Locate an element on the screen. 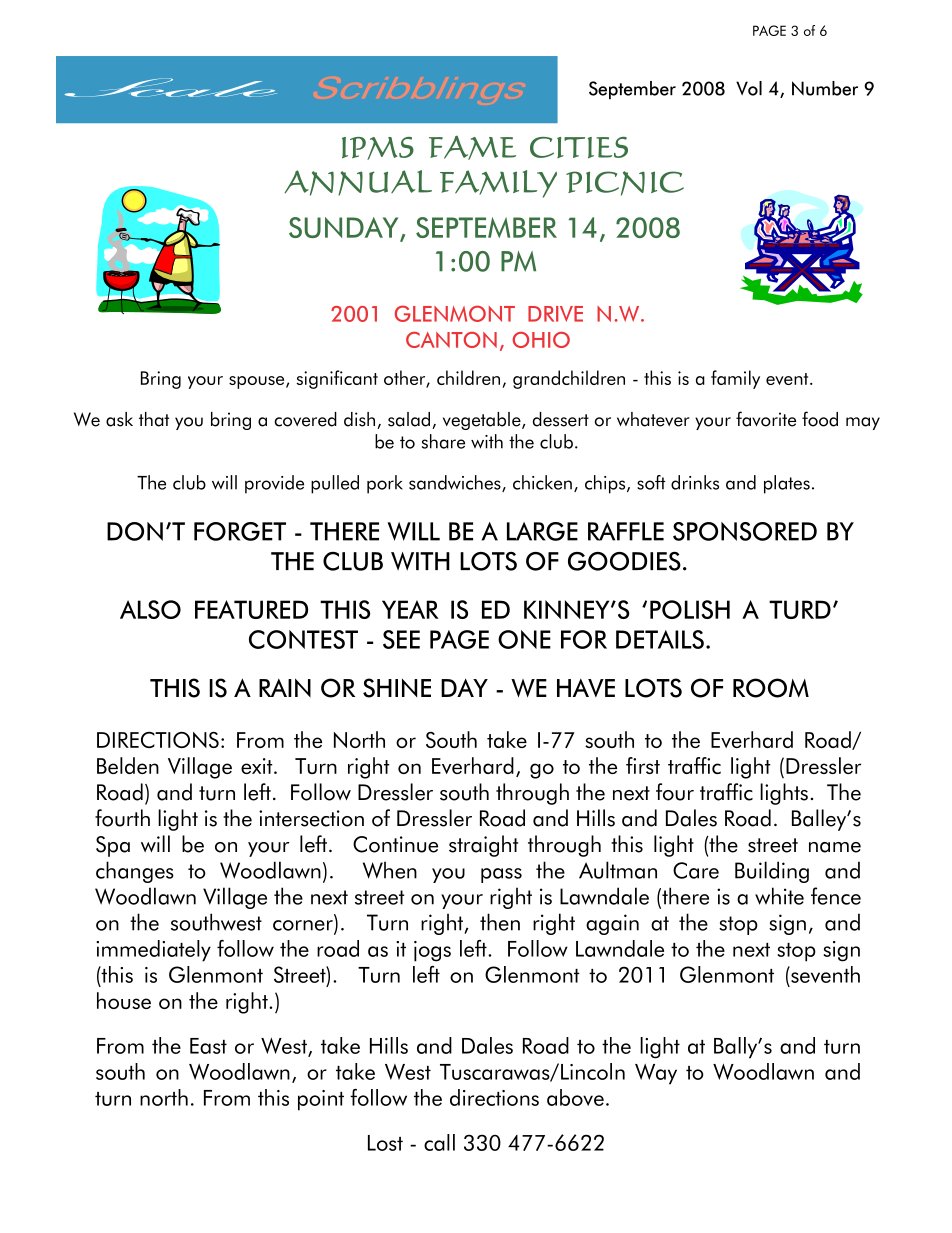  call is located at coordinates (439, 1142).
